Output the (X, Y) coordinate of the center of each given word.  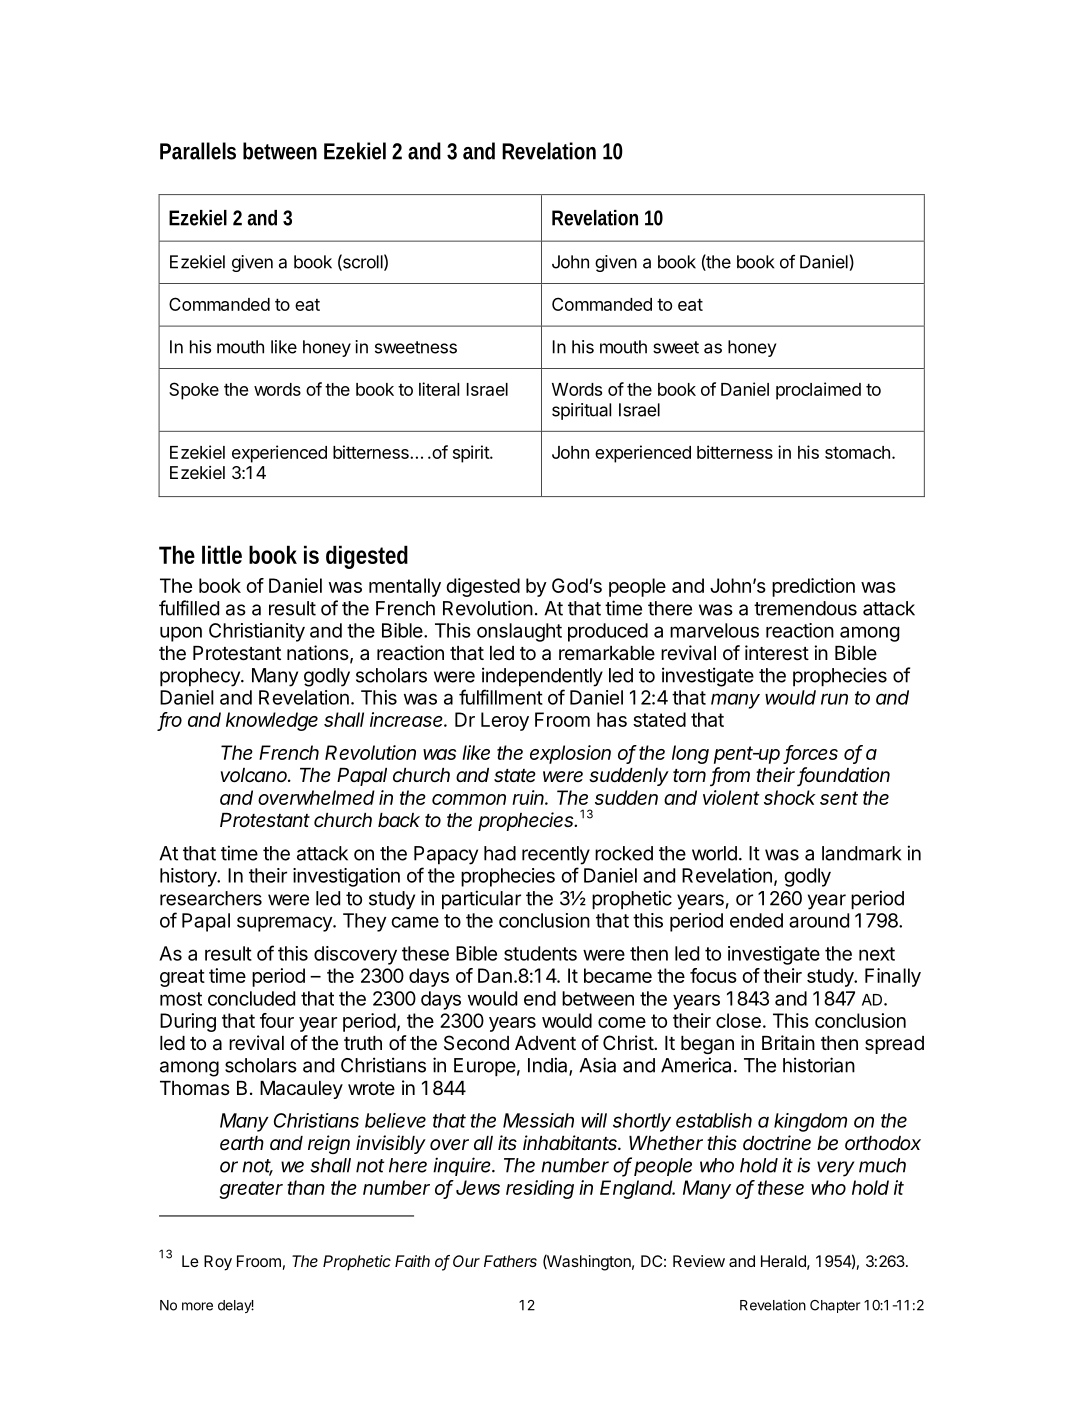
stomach (857, 452)
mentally (405, 587)
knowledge (272, 721)
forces (812, 753)
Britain (788, 1043)
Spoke (194, 391)
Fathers (510, 1261)
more (197, 1306)
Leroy (505, 721)
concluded (251, 998)
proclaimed (818, 391)
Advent (545, 1043)
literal (439, 389)
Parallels (198, 151)
